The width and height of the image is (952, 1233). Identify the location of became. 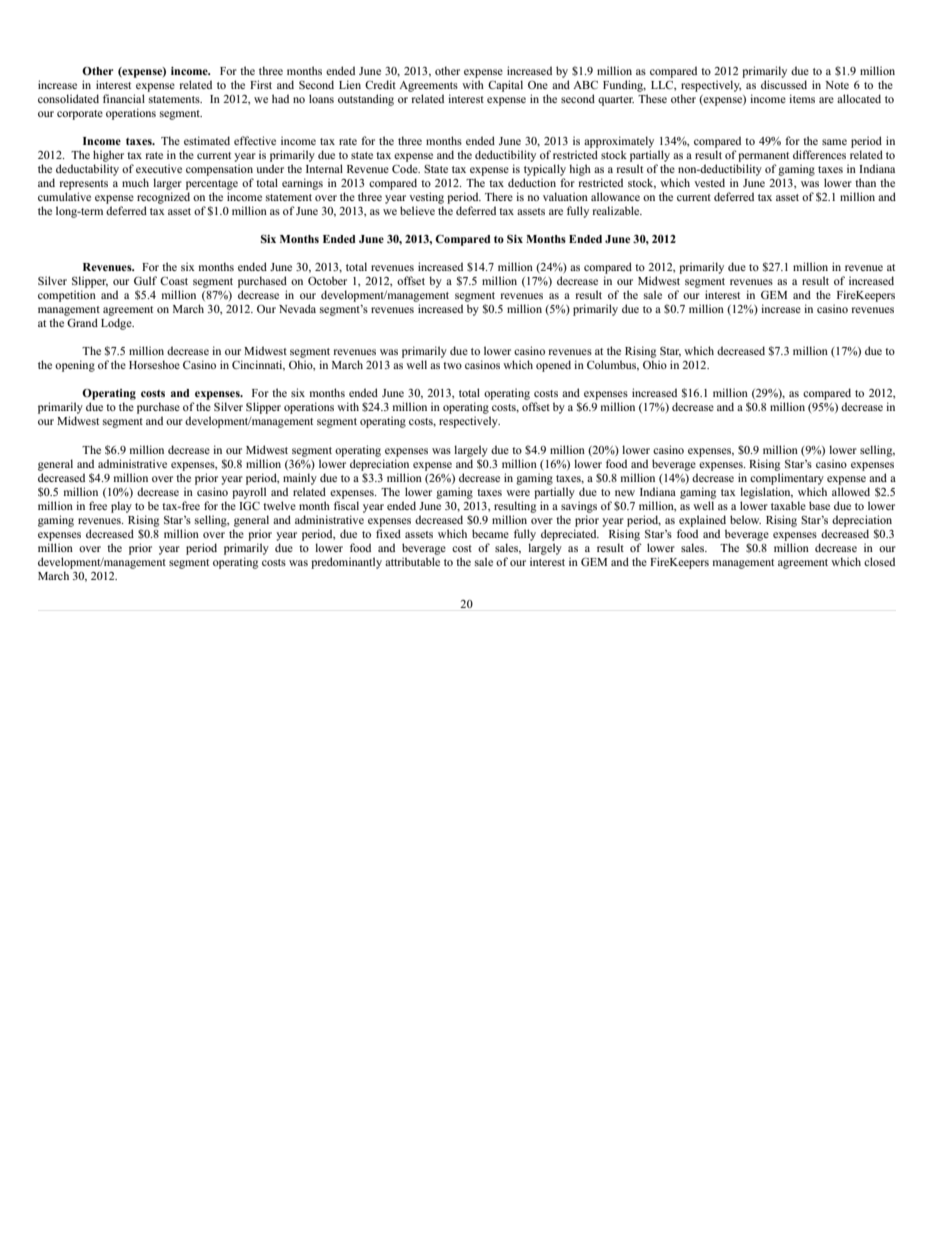
(490, 533).
